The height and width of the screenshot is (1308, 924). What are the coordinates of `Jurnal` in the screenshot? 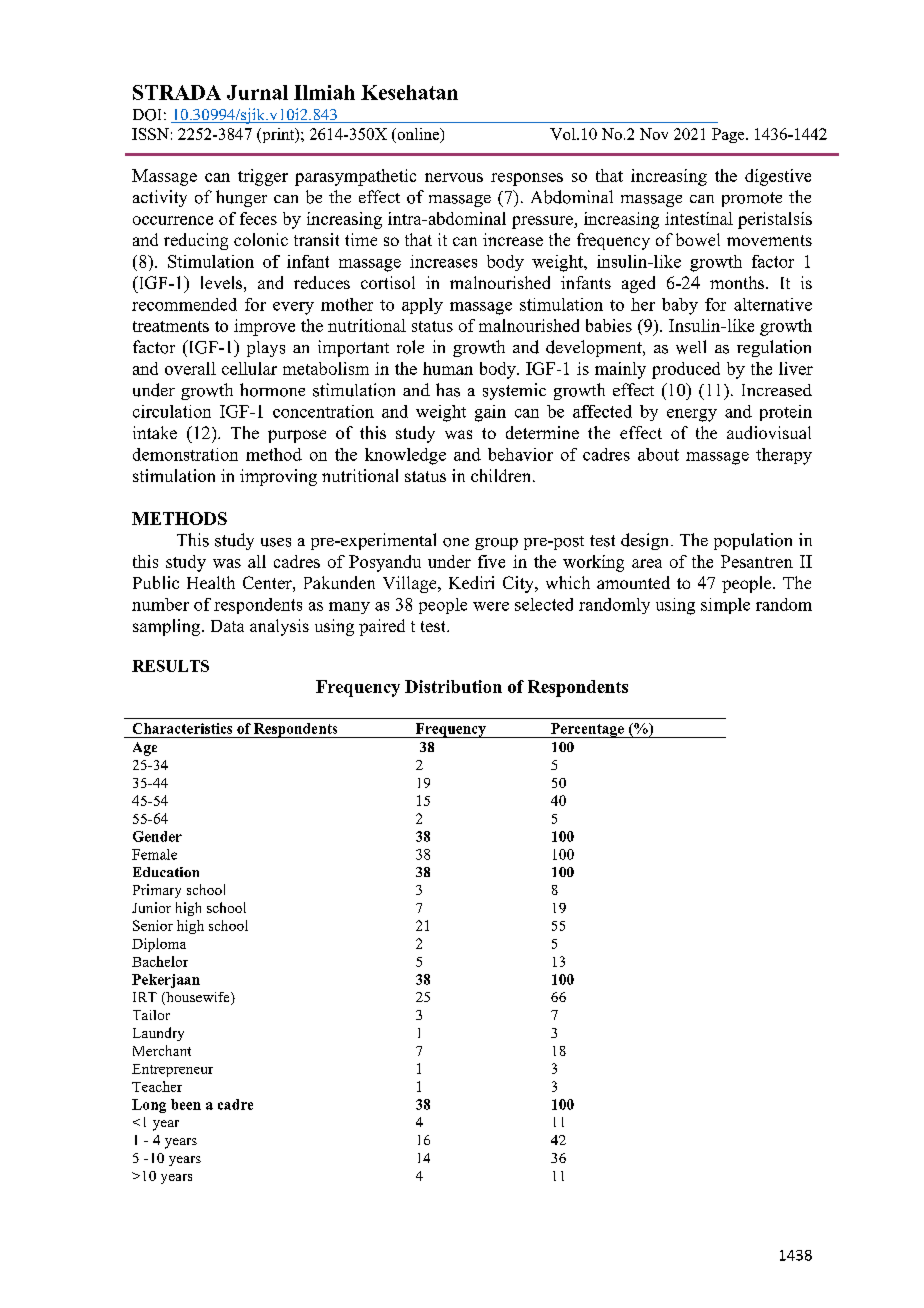 It's located at (257, 92).
